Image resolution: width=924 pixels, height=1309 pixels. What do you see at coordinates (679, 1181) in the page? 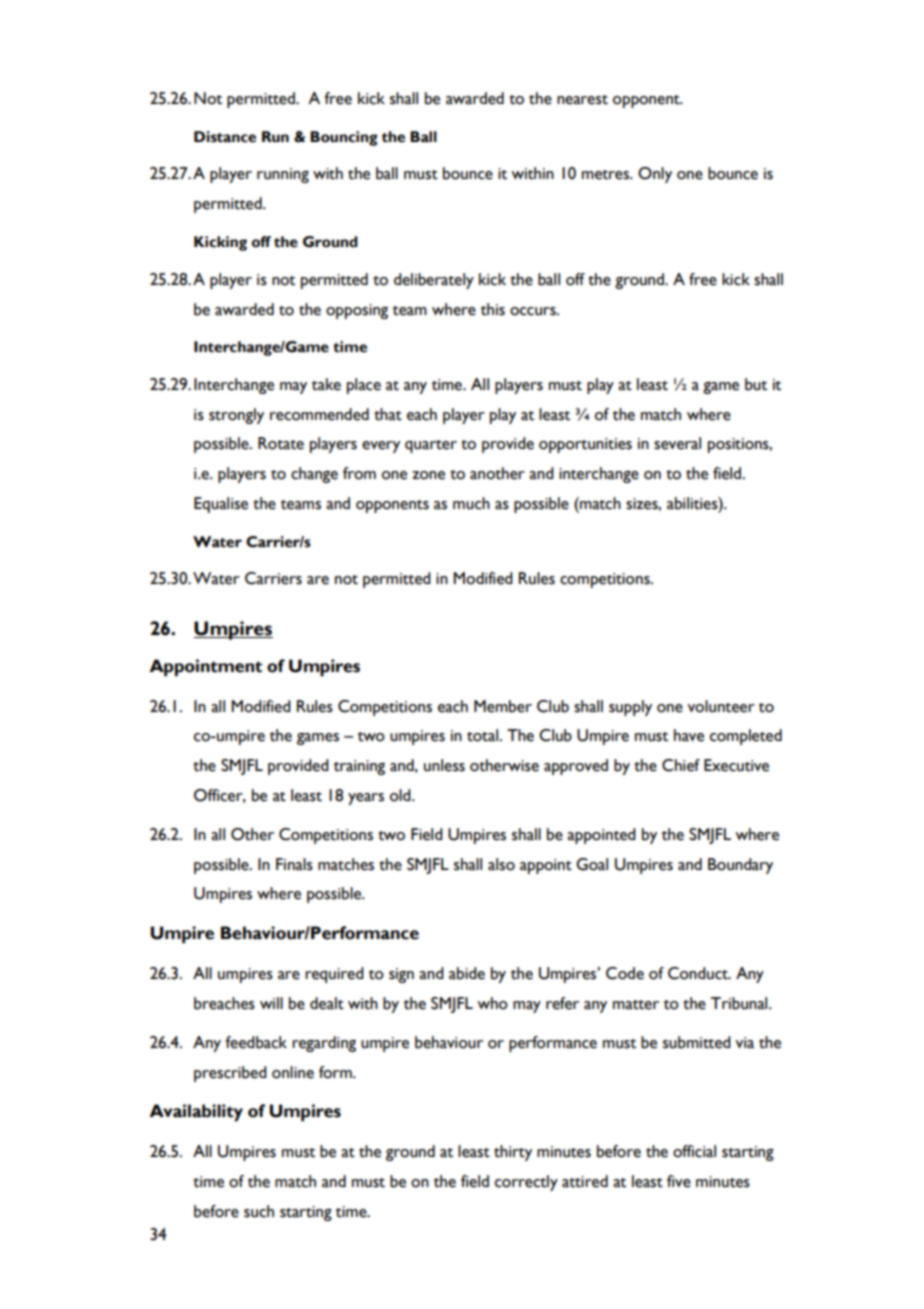
I see `five` at bounding box center [679, 1181].
